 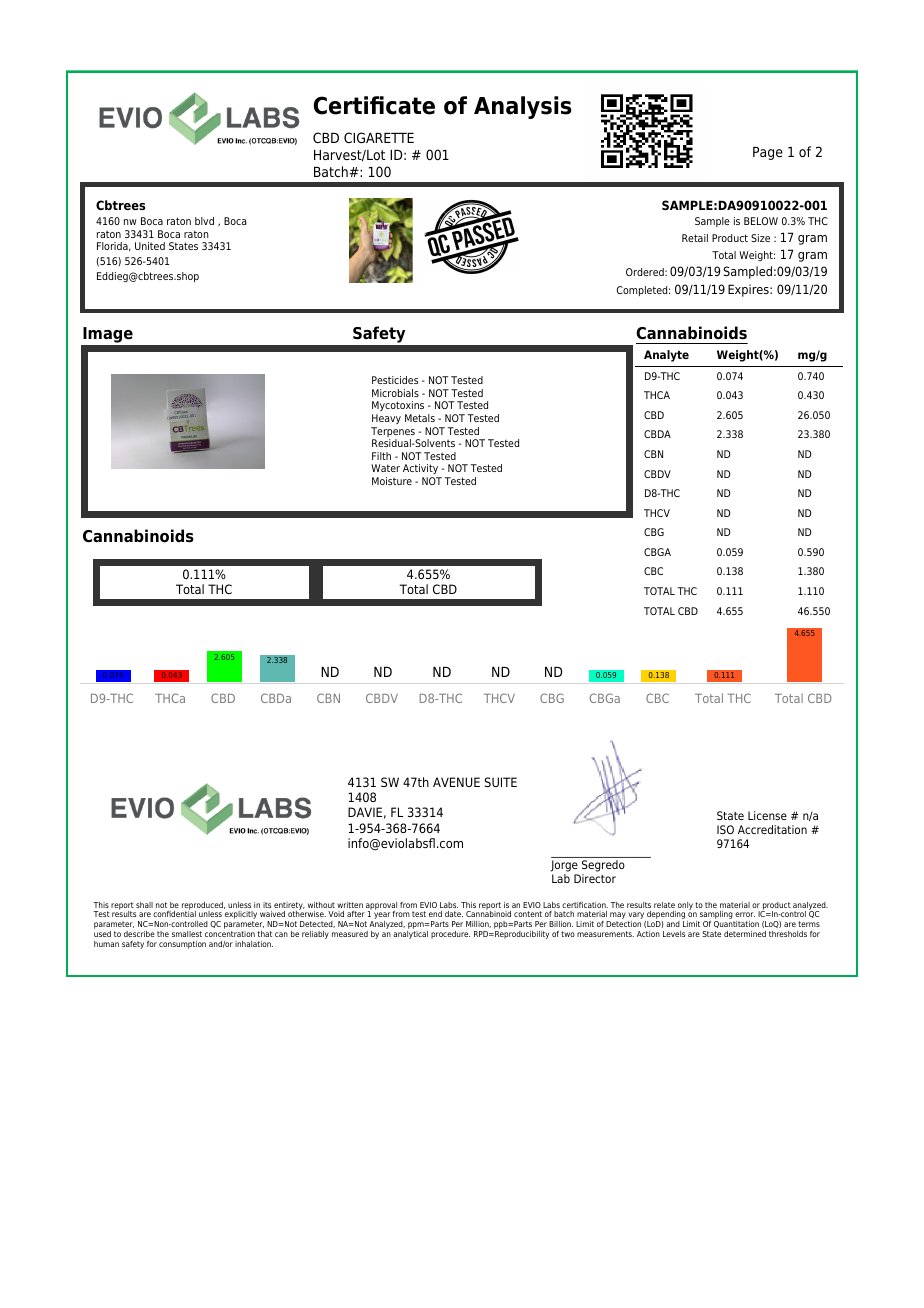 I want to click on Analyte, so click(x=666, y=356).
